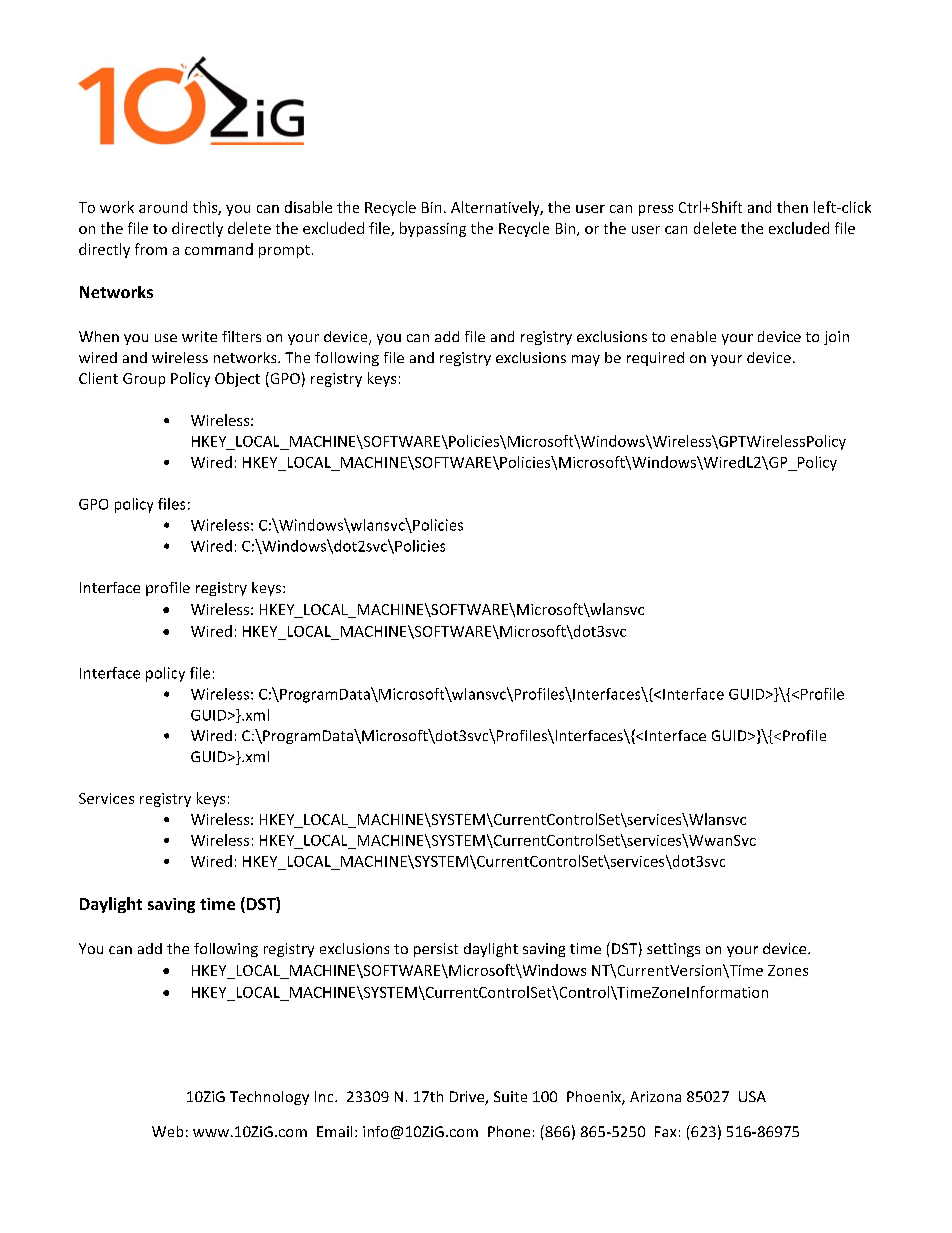 The width and height of the screenshot is (952, 1233). I want to click on bypassing, so click(433, 229).
